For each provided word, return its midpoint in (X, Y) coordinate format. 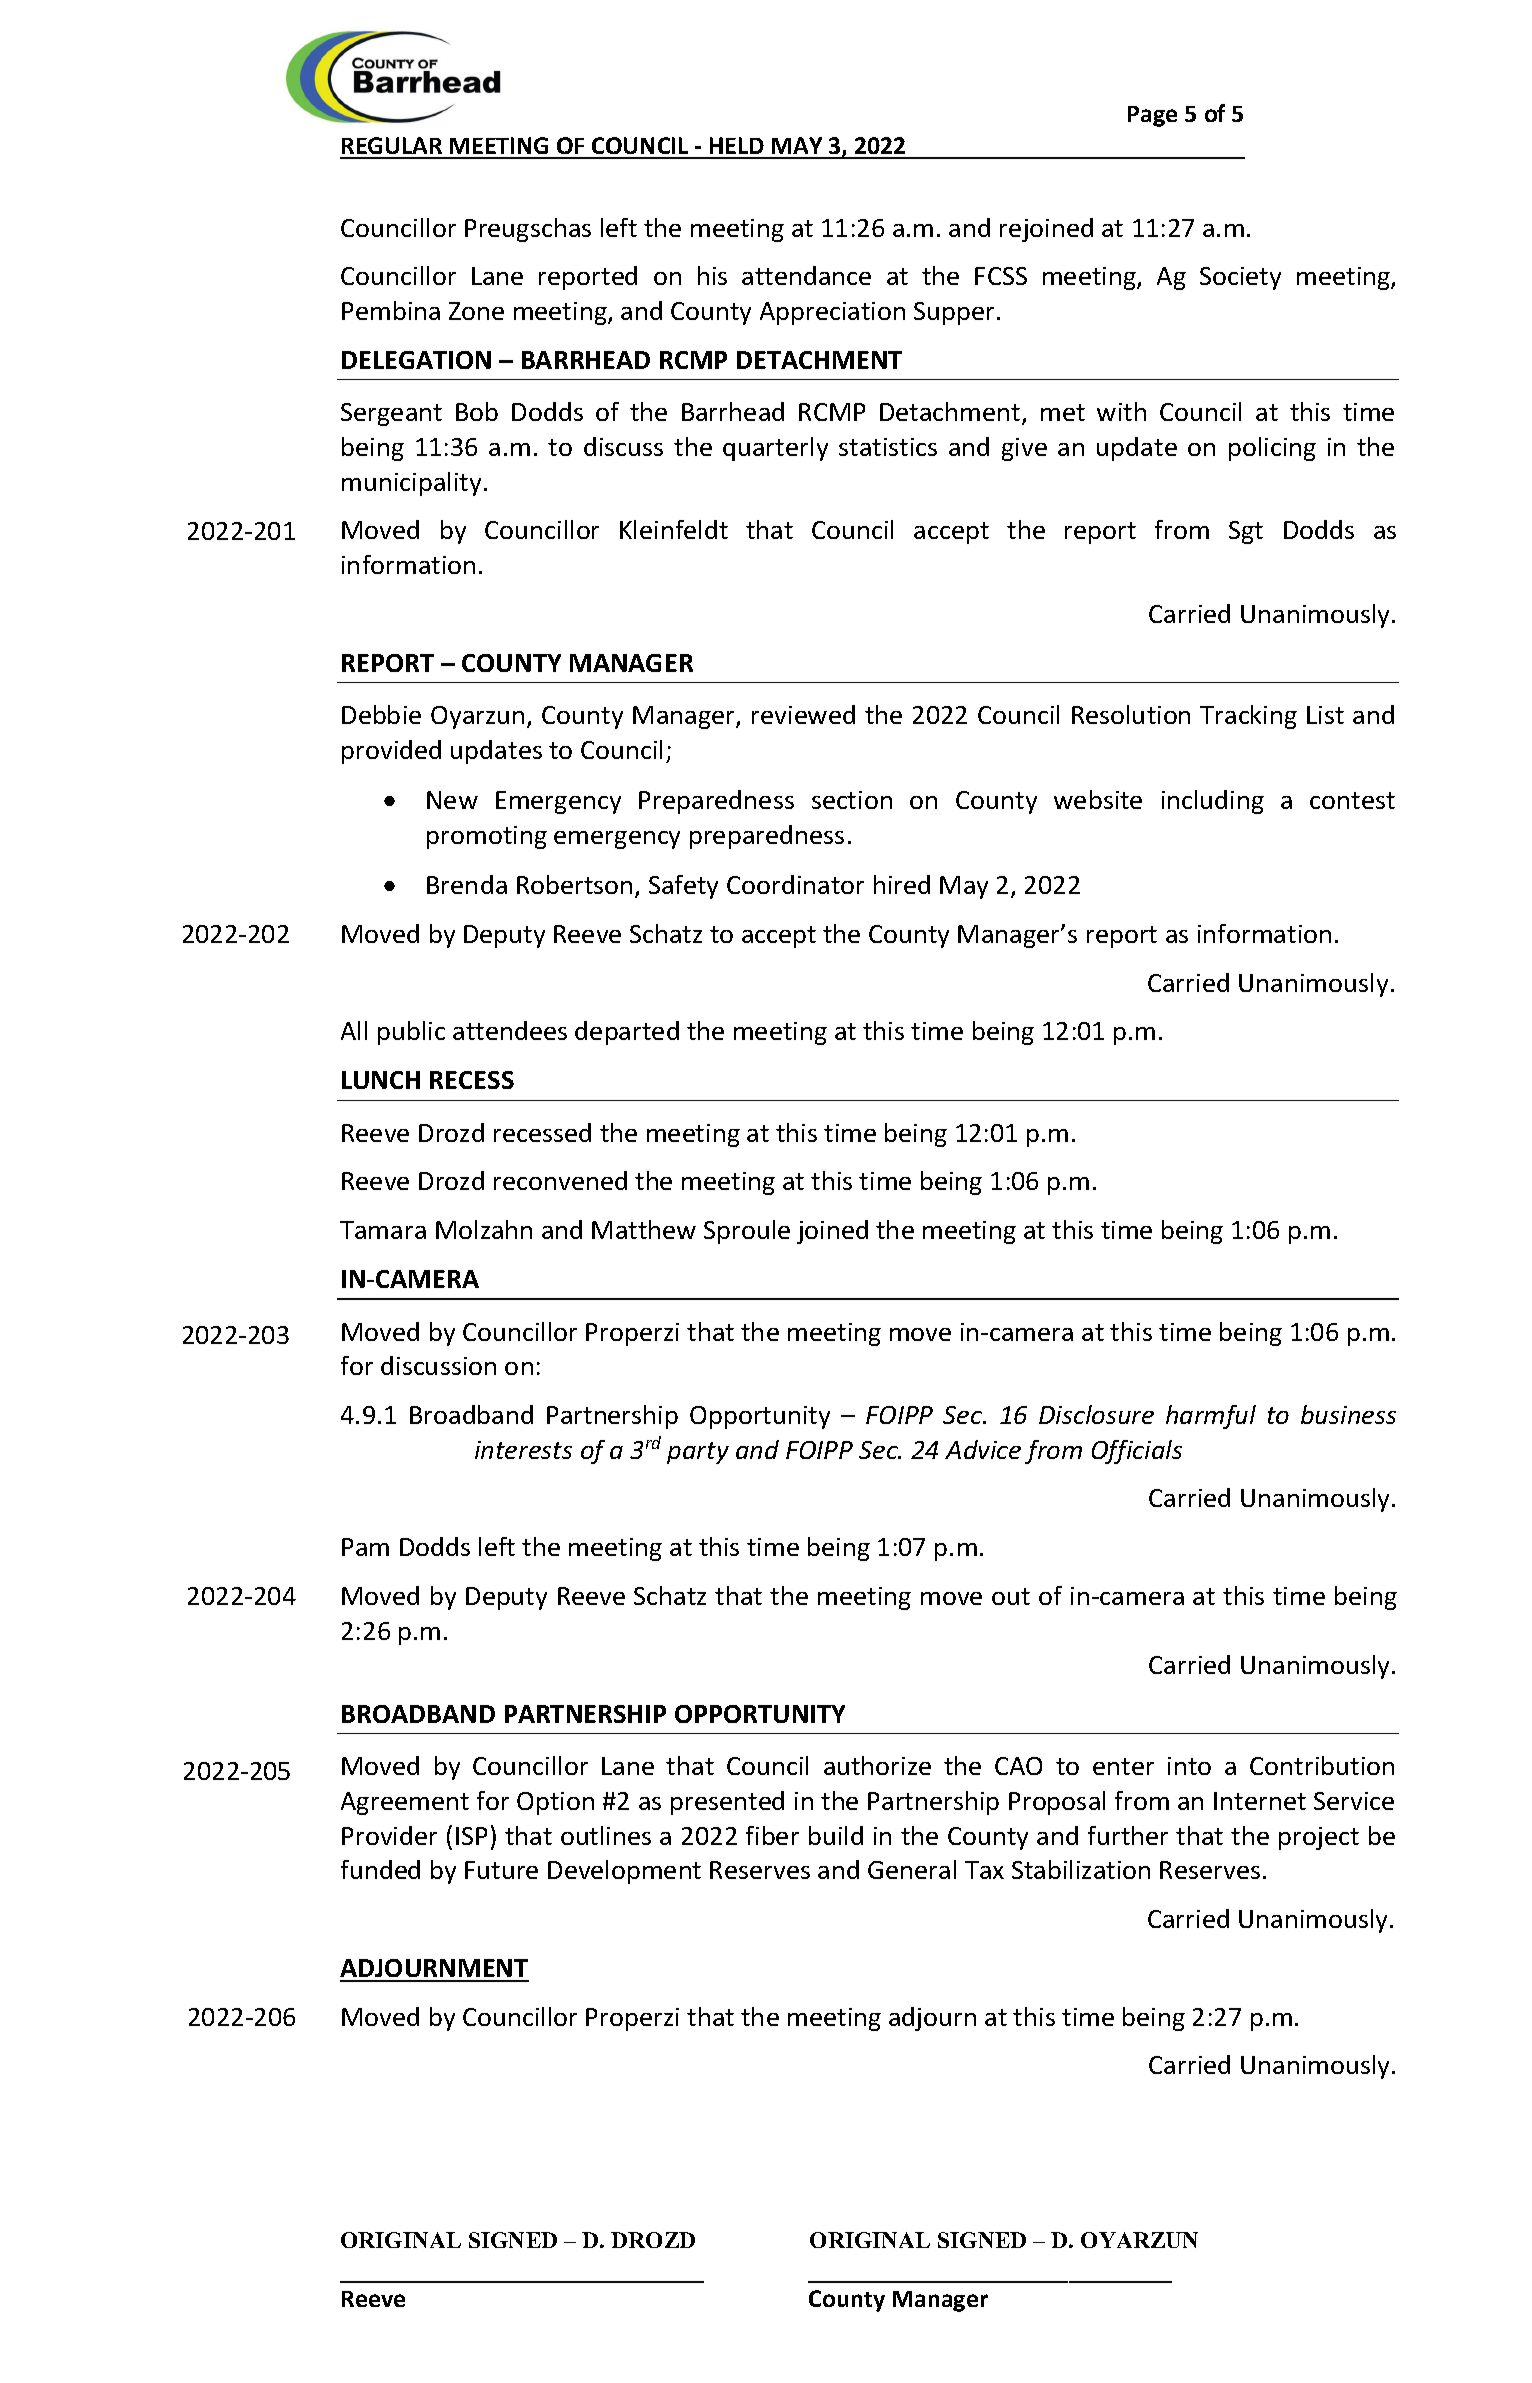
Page (1152, 116)
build (836, 1835)
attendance (806, 275)
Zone (476, 311)
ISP (471, 1836)
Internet (1260, 1801)
